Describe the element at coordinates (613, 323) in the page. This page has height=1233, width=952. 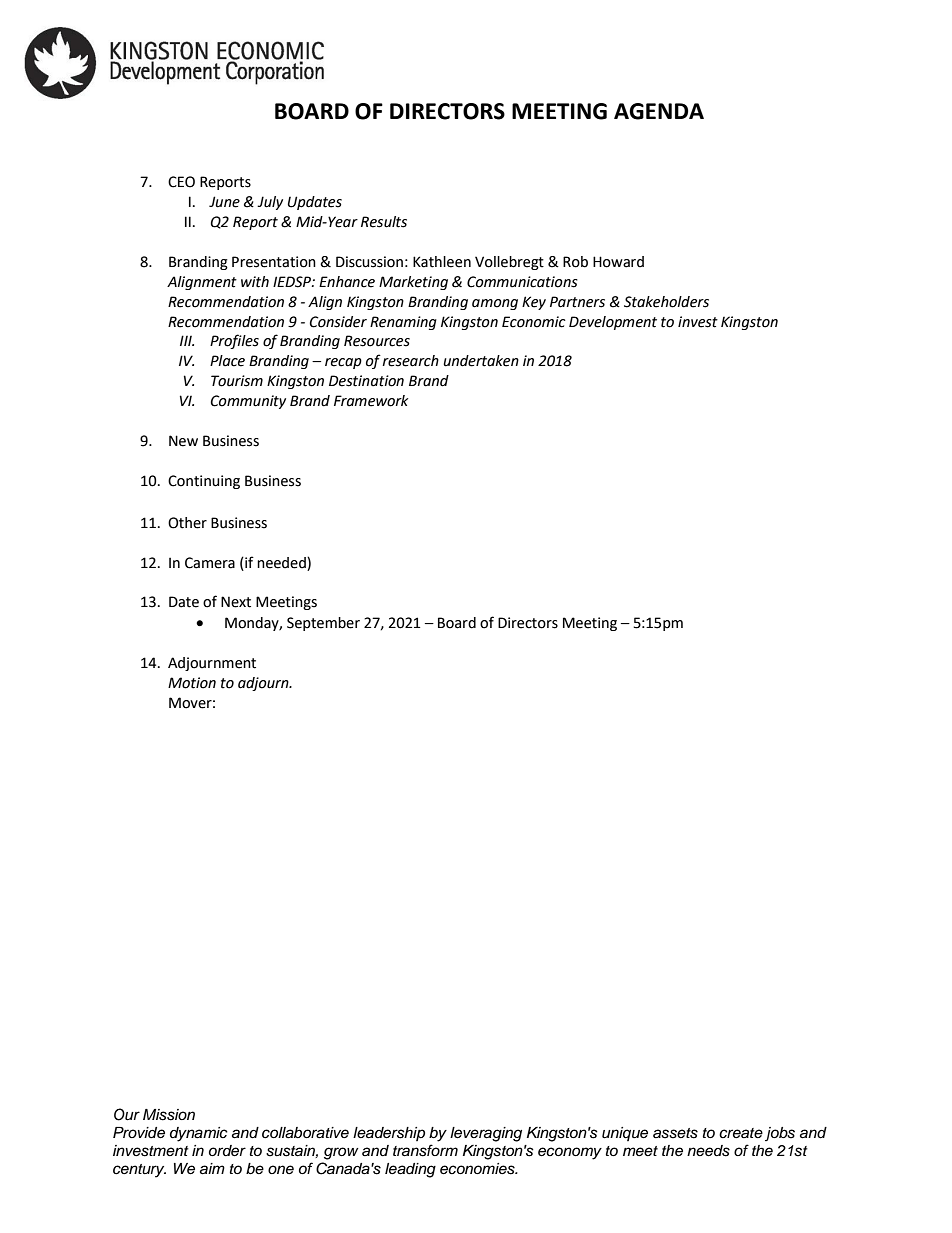
I see `Development` at that location.
